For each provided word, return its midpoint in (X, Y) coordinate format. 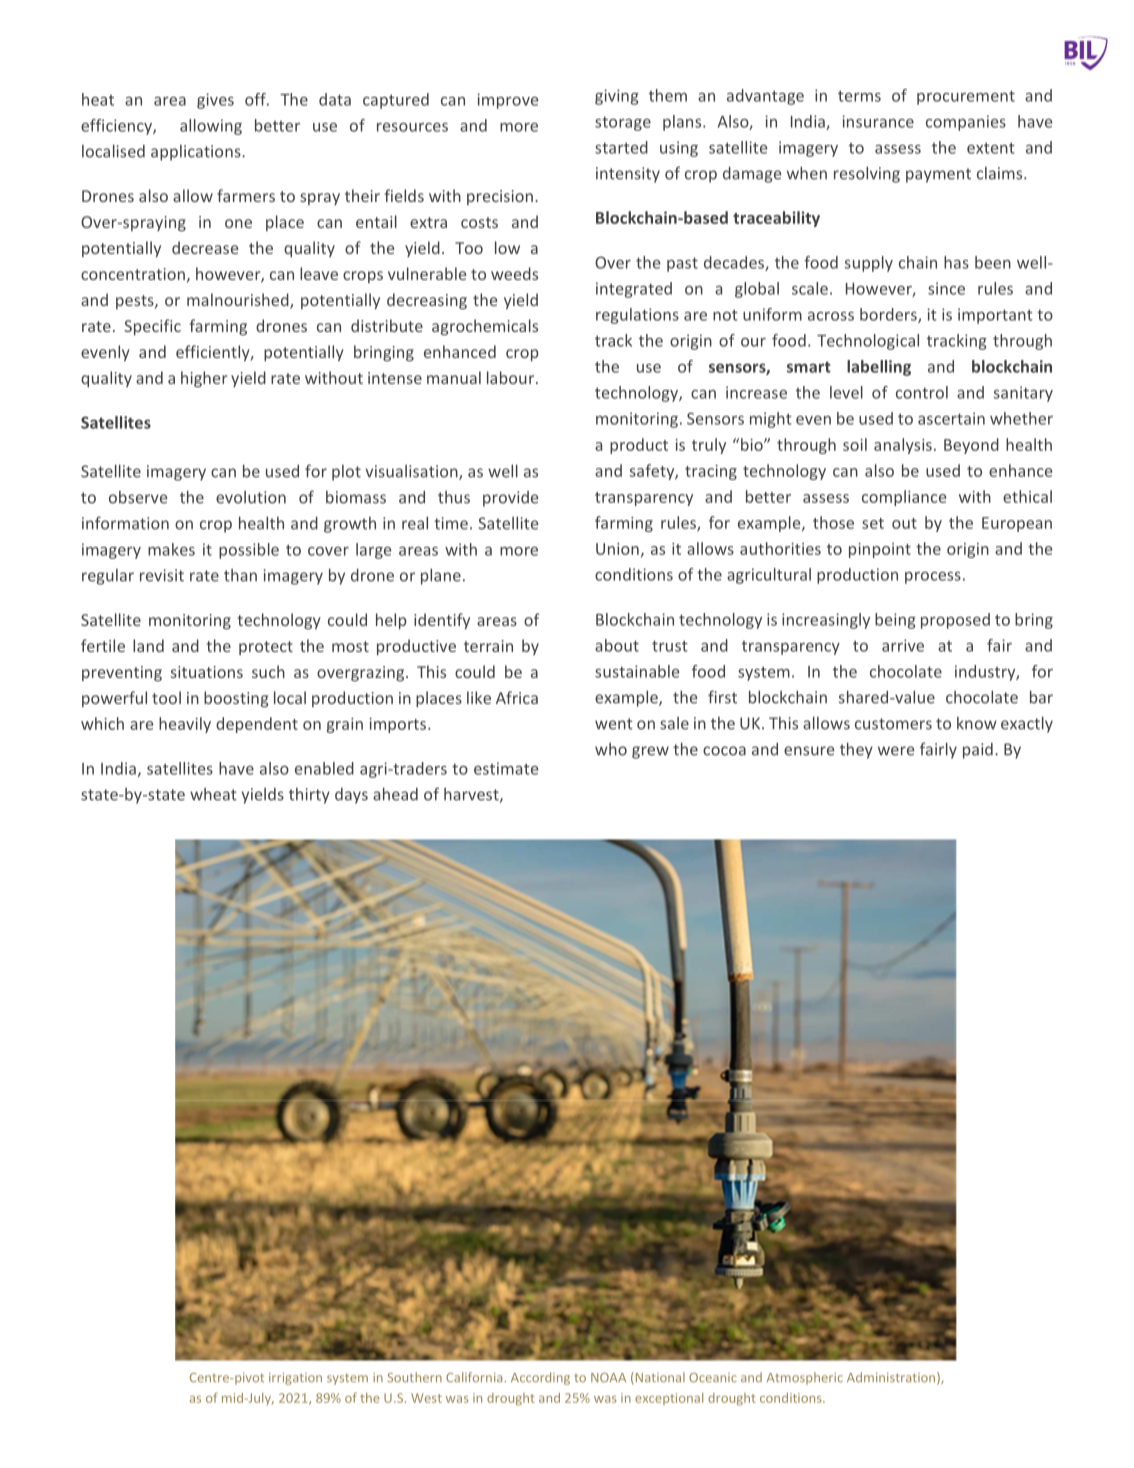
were (896, 751)
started (621, 147)
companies (966, 123)
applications (197, 153)
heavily (185, 725)
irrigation (295, 1379)
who (611, 749)
